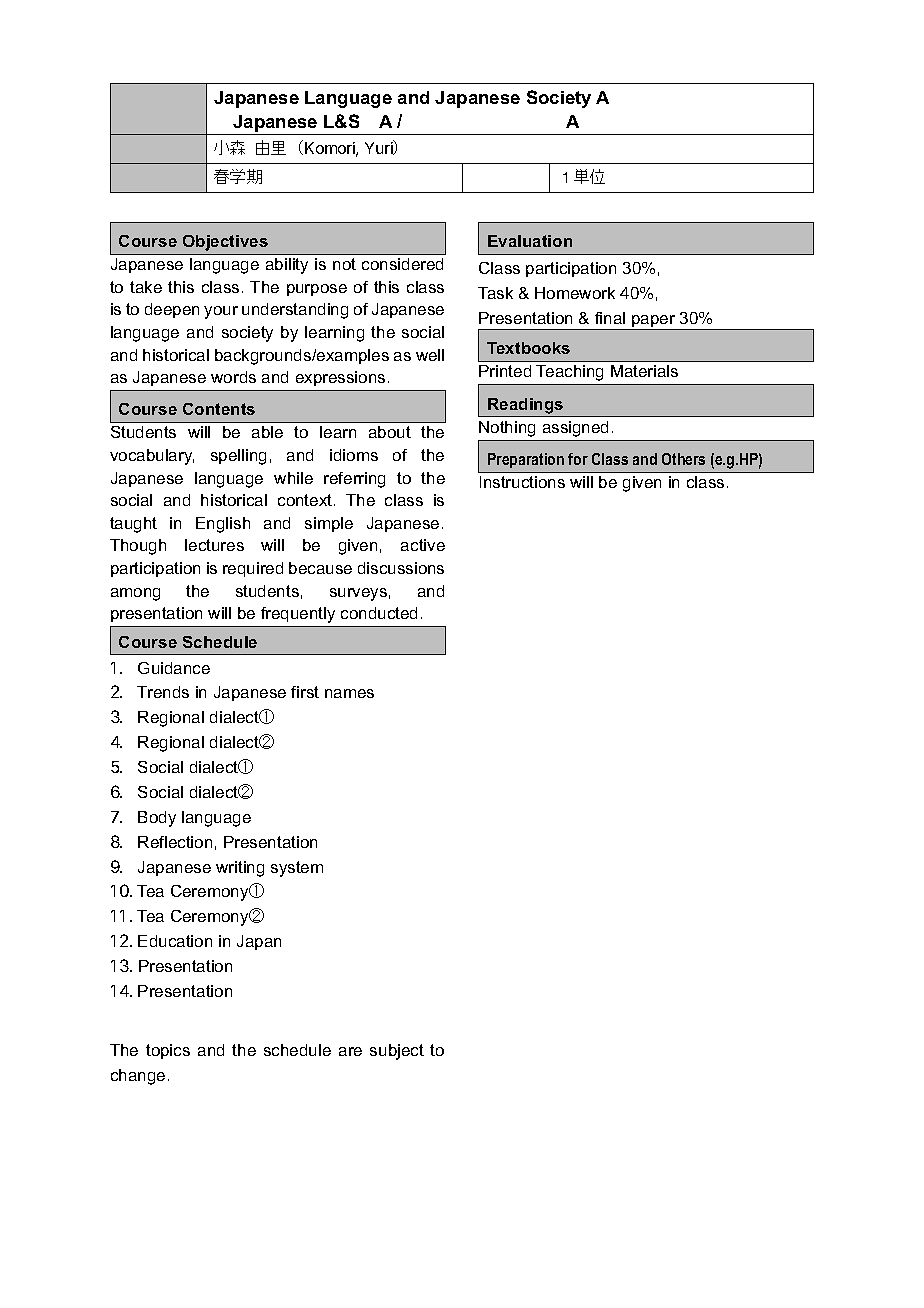  Describe the element at coordinates (390, 432) in the page. I see `about` at that location.
